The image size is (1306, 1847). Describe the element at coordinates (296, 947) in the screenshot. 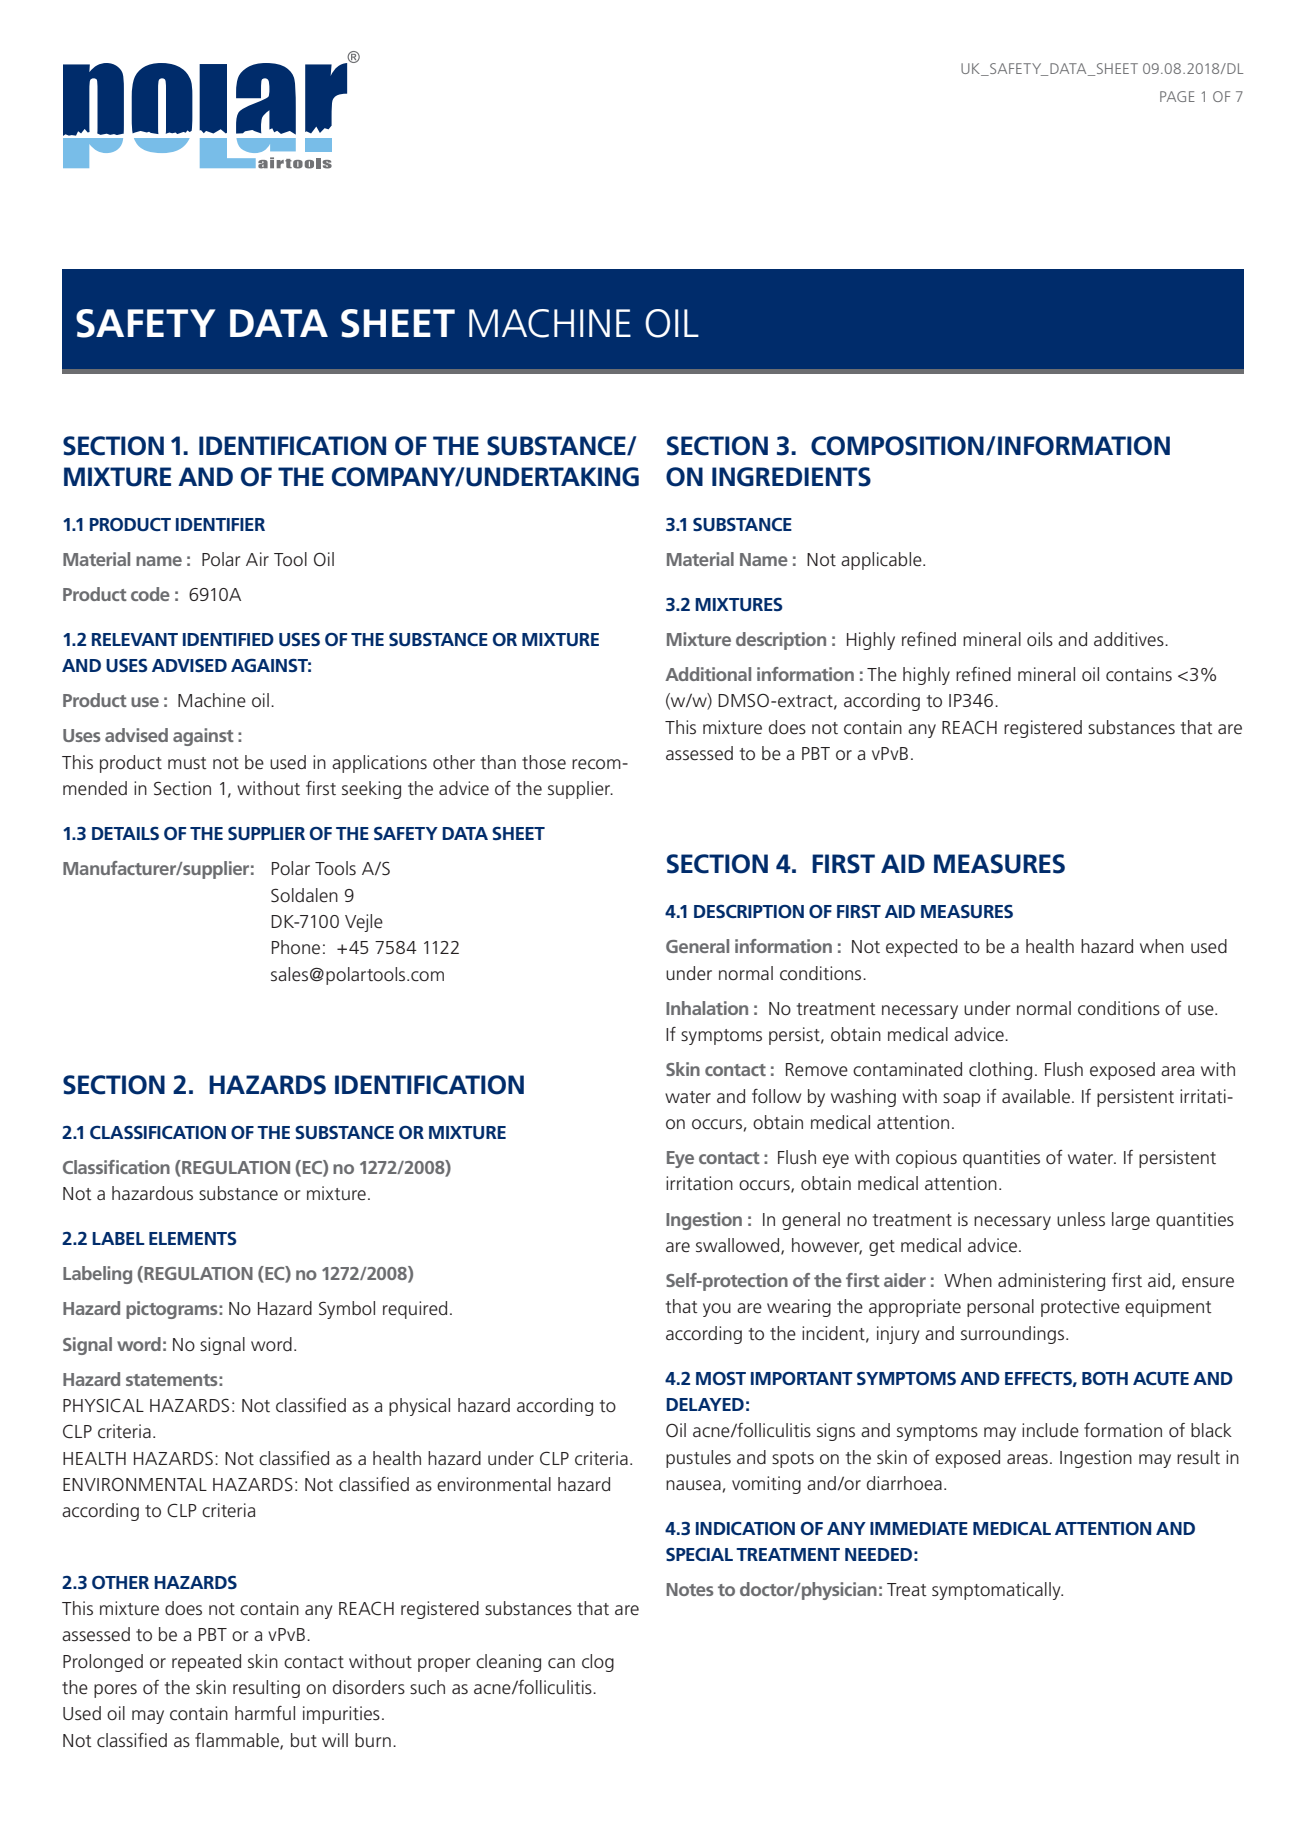

I see `Phone` at that location.
